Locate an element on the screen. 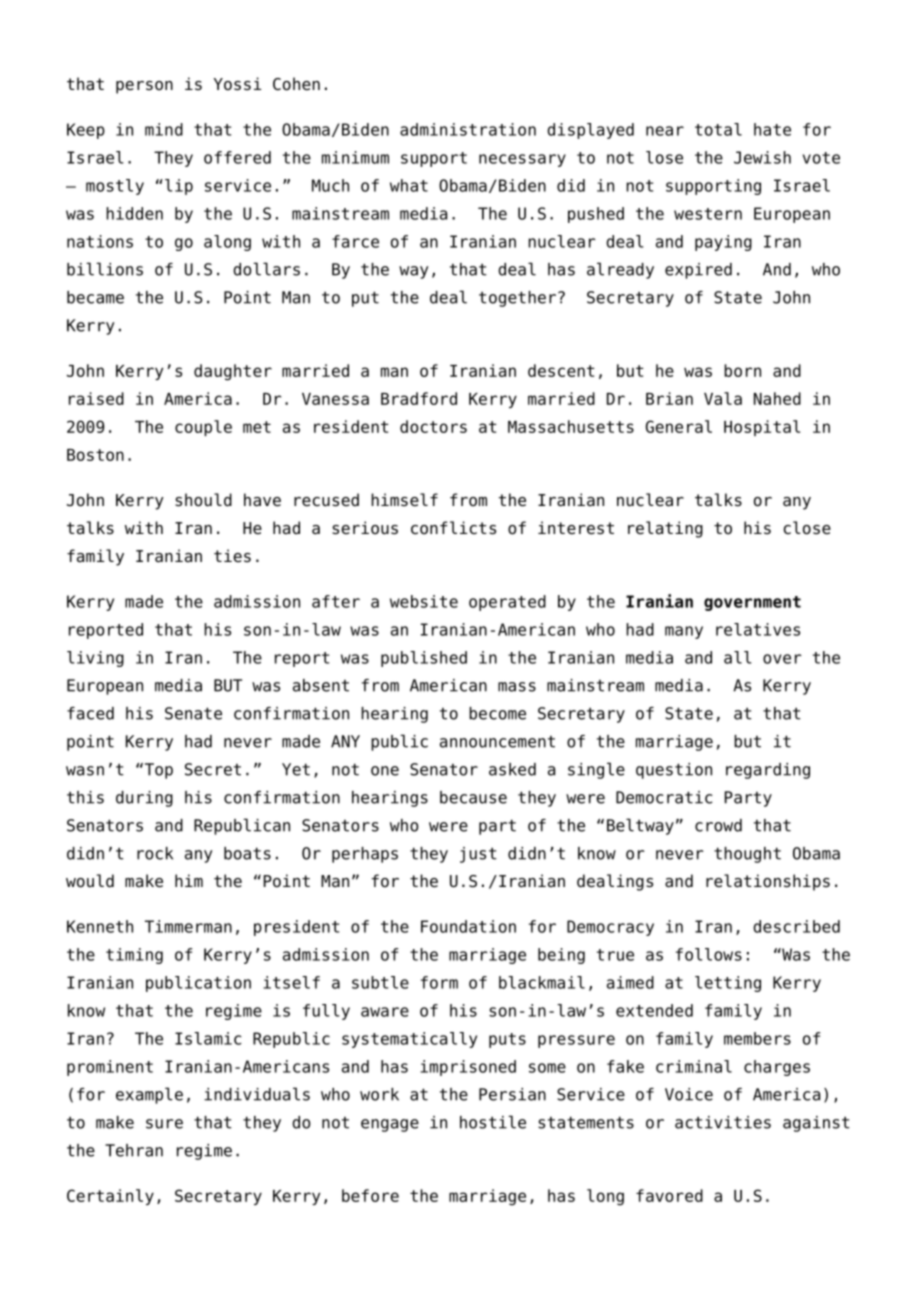  Tehran is located at coordinates (134, 1150).
